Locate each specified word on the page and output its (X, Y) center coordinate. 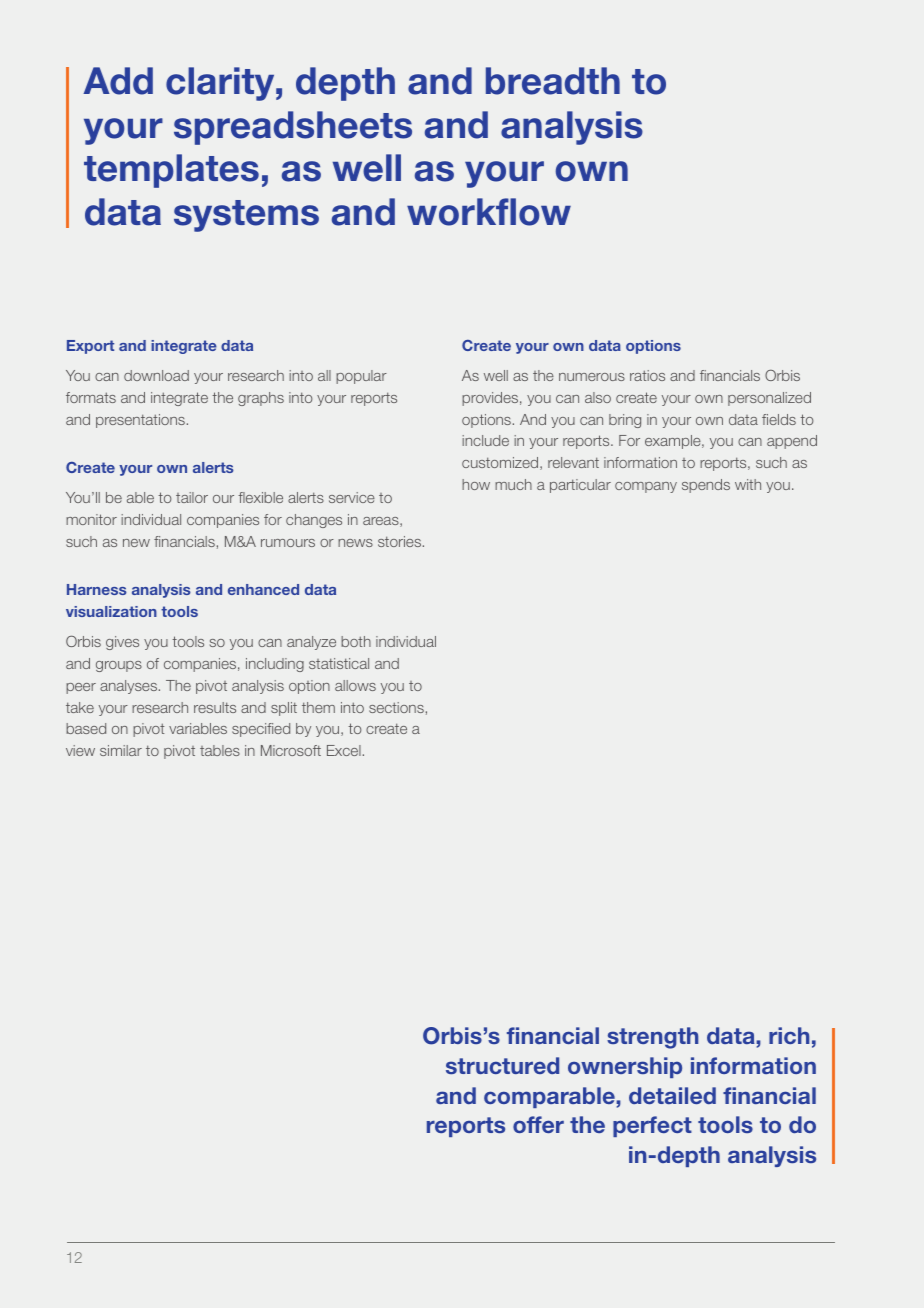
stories (399, 541)
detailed (672, 1095)
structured (502, 1065)
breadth (553, 81)
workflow (489, 212)
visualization (111, 611)
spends (706, 486)
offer (538, 1124)
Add (118, 81)
